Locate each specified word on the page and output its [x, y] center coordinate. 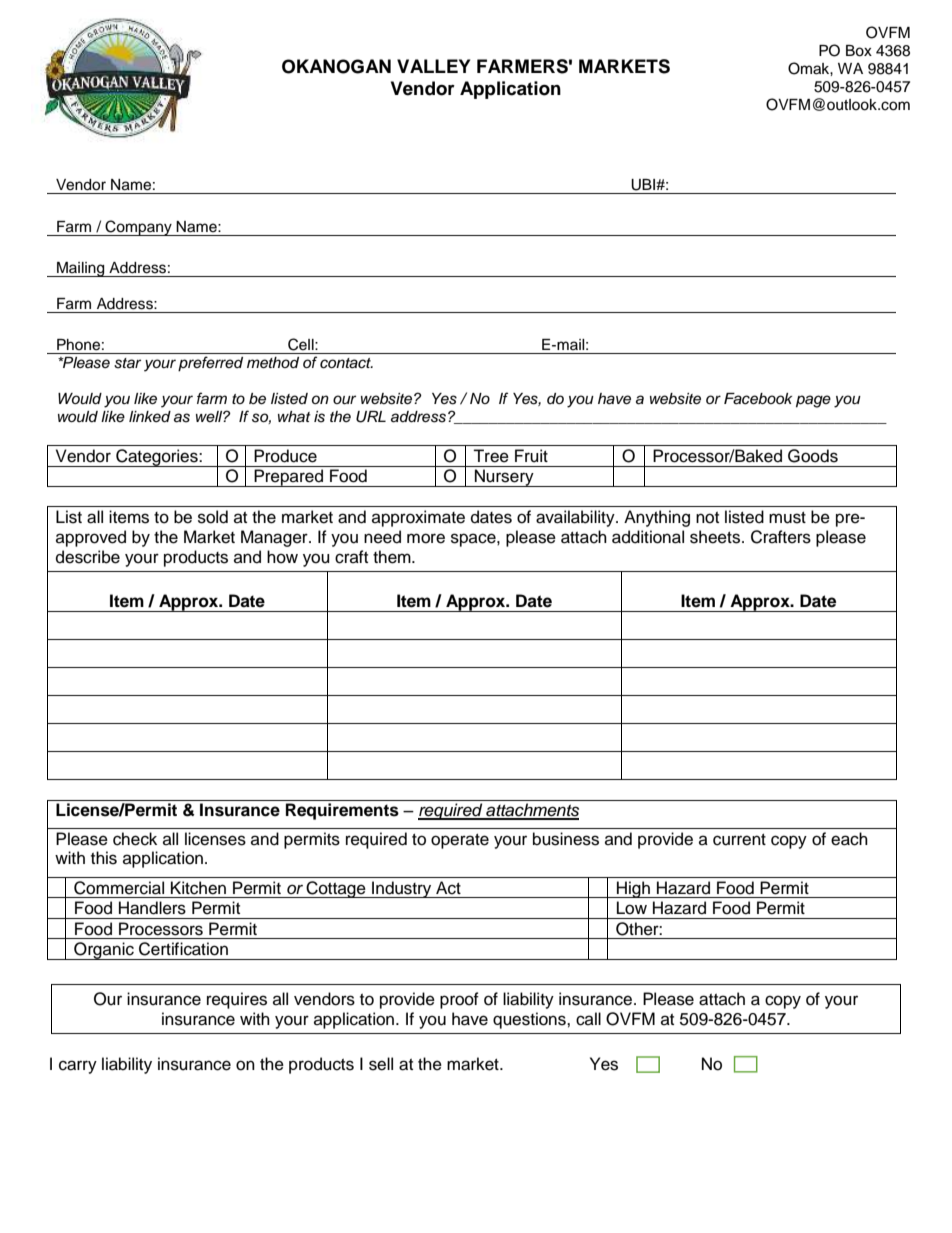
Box [859, 51]
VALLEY [433, 66]
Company [138, 228]
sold [213, 517]
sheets [716, 537]
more [426, 538]
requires [237, 1000]
